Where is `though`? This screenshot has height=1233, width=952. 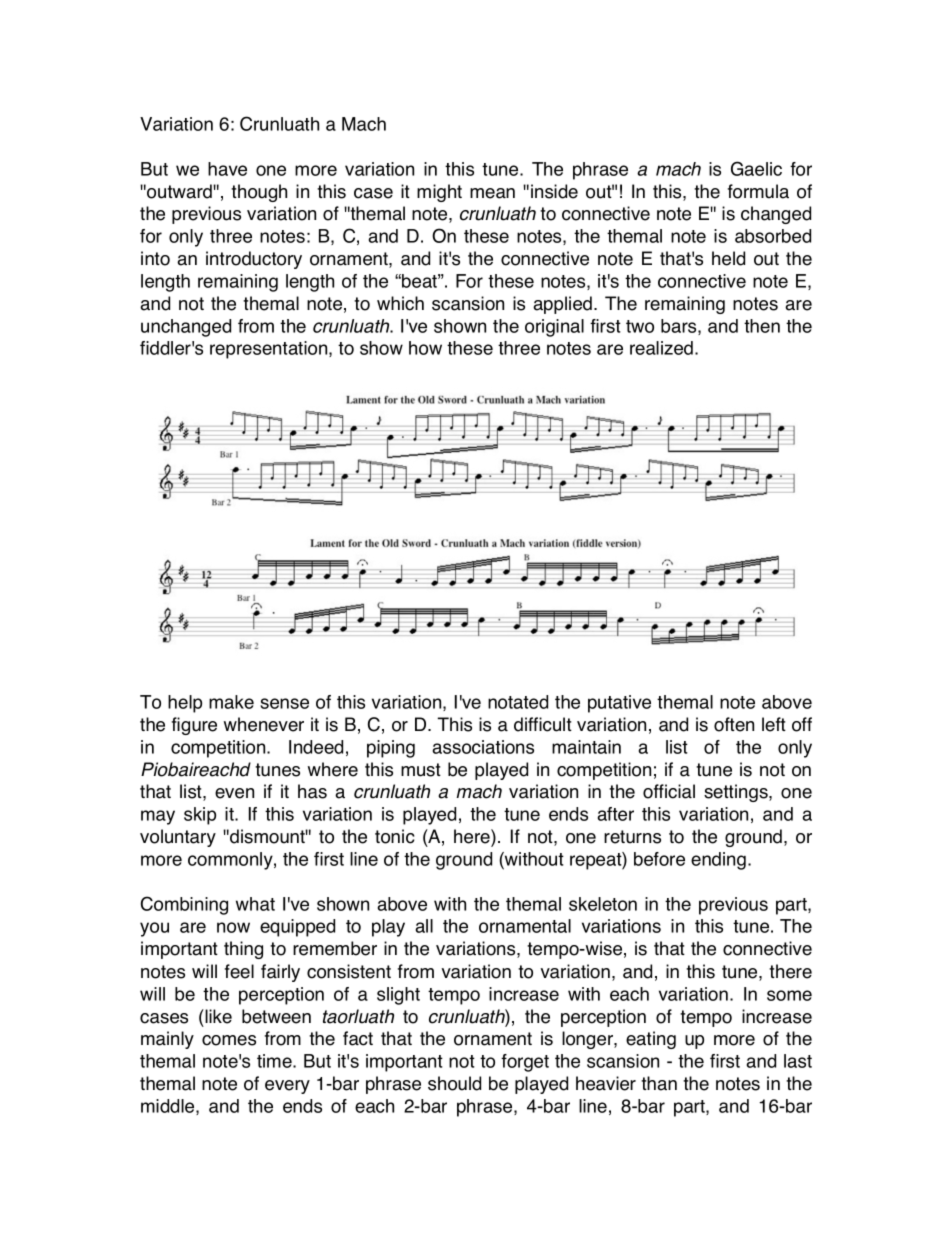
though is located at coordinates (259, 193).
